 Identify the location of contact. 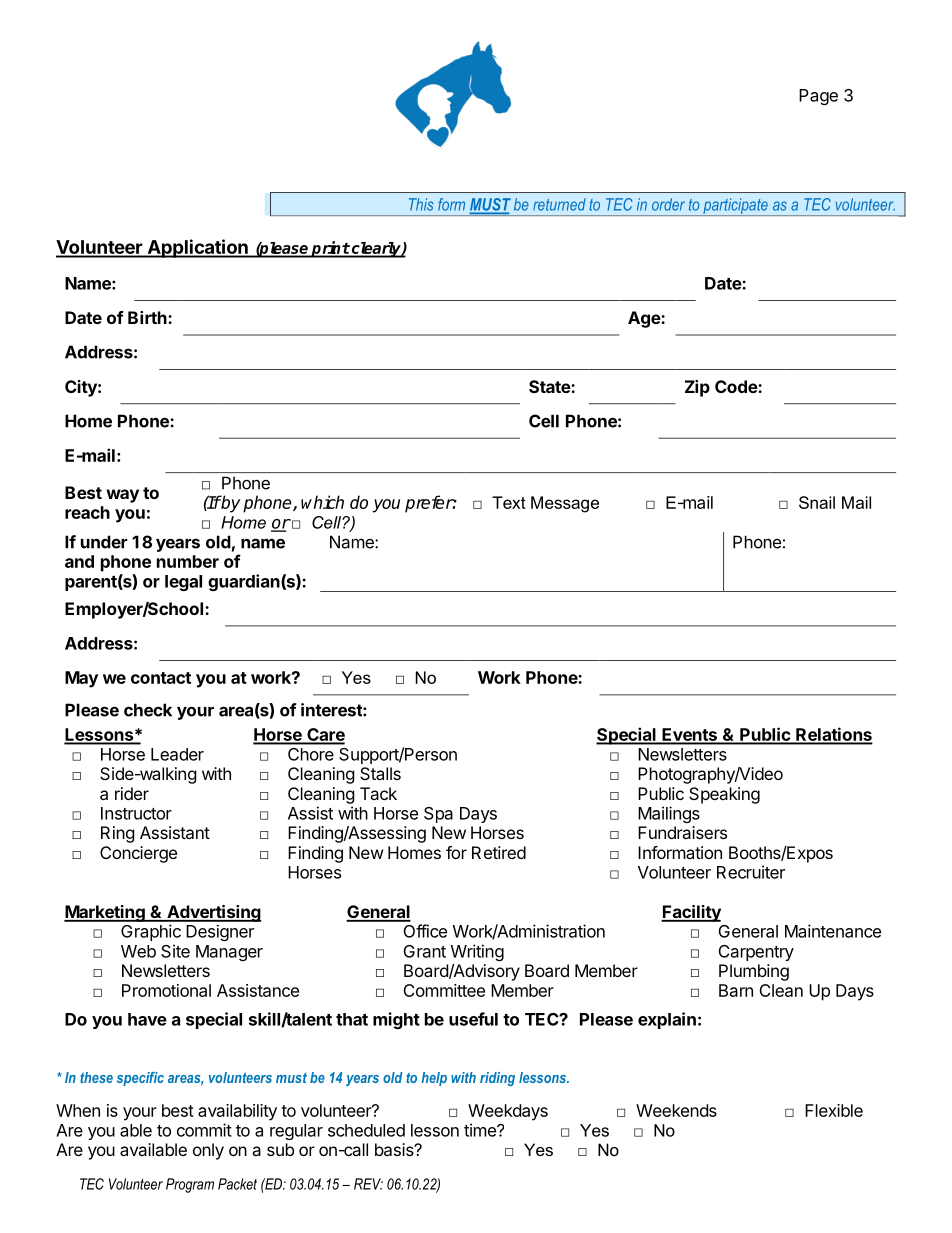
(161, 678).
